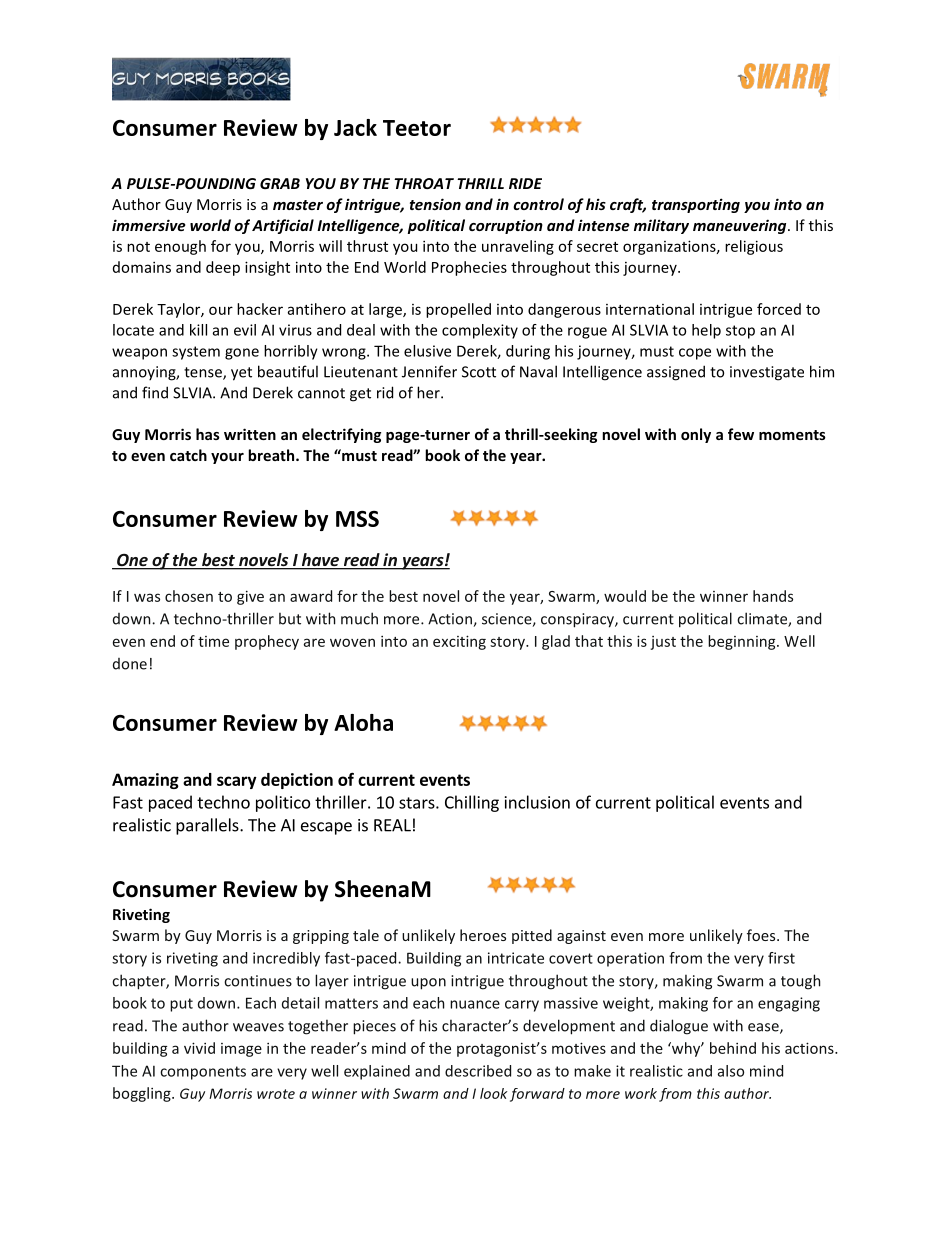  What do you see at coordinates (762, 935) in the image?
I see `foes` at bounding box center [762, 935].
